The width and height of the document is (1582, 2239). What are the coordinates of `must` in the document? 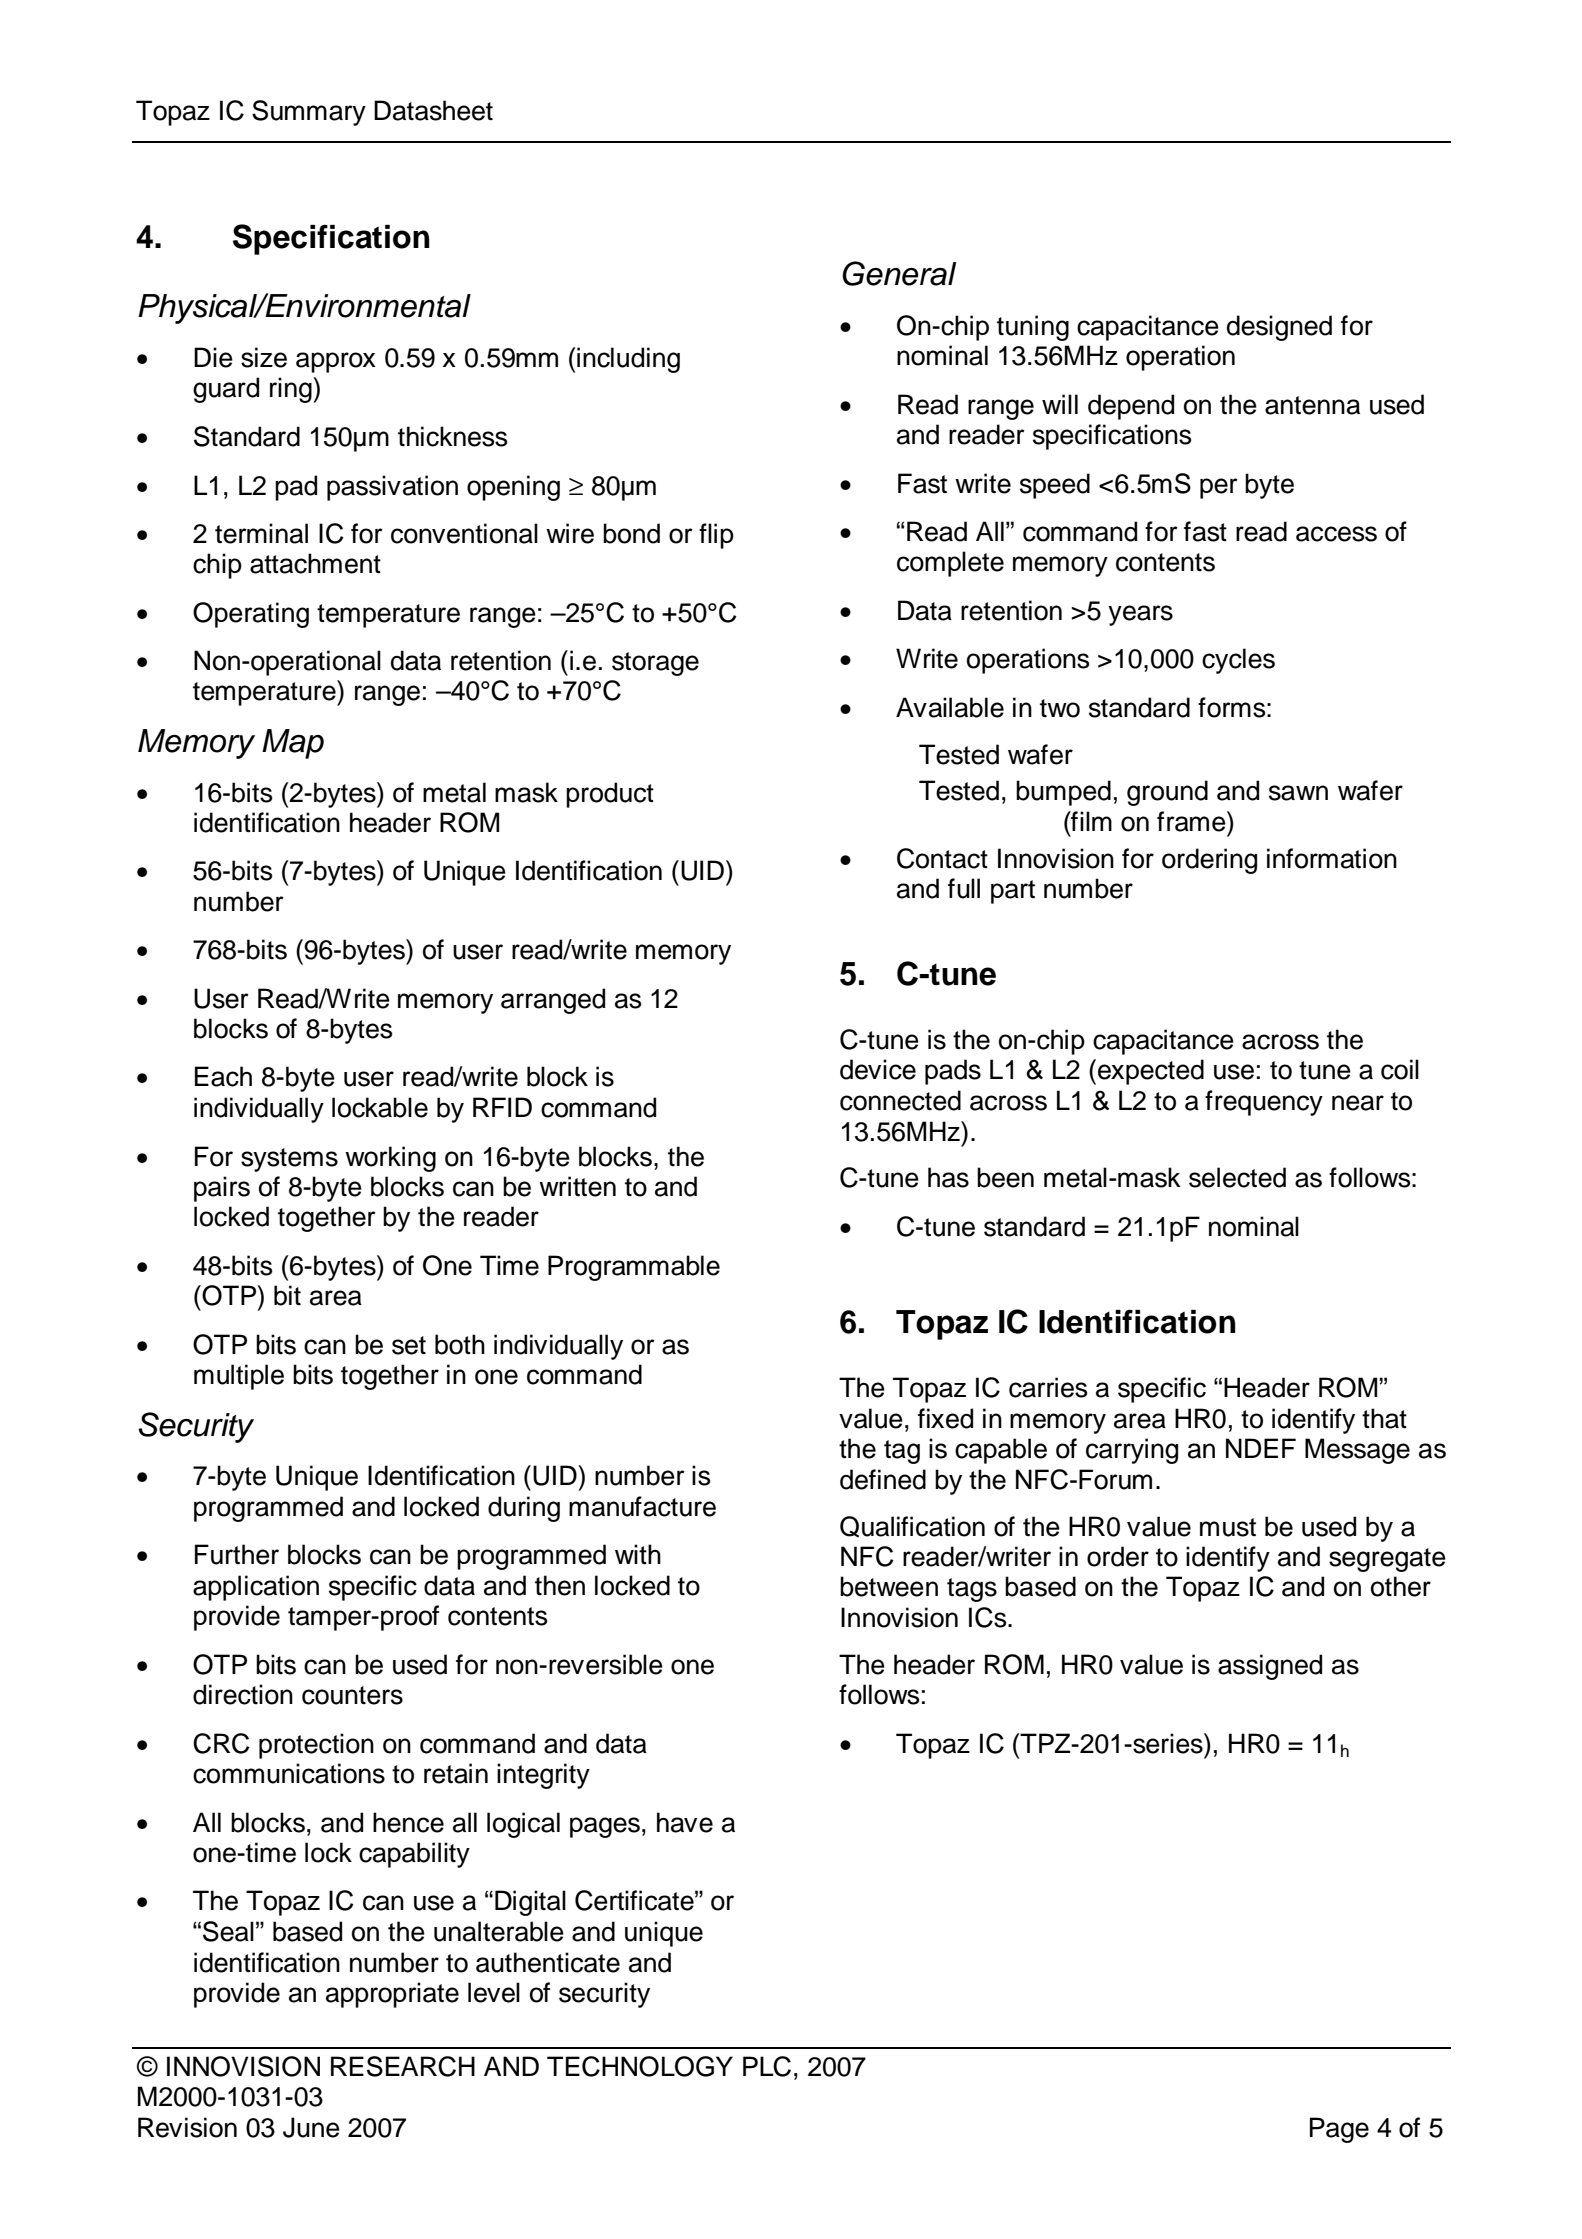 It's located at (1228, 1527).
